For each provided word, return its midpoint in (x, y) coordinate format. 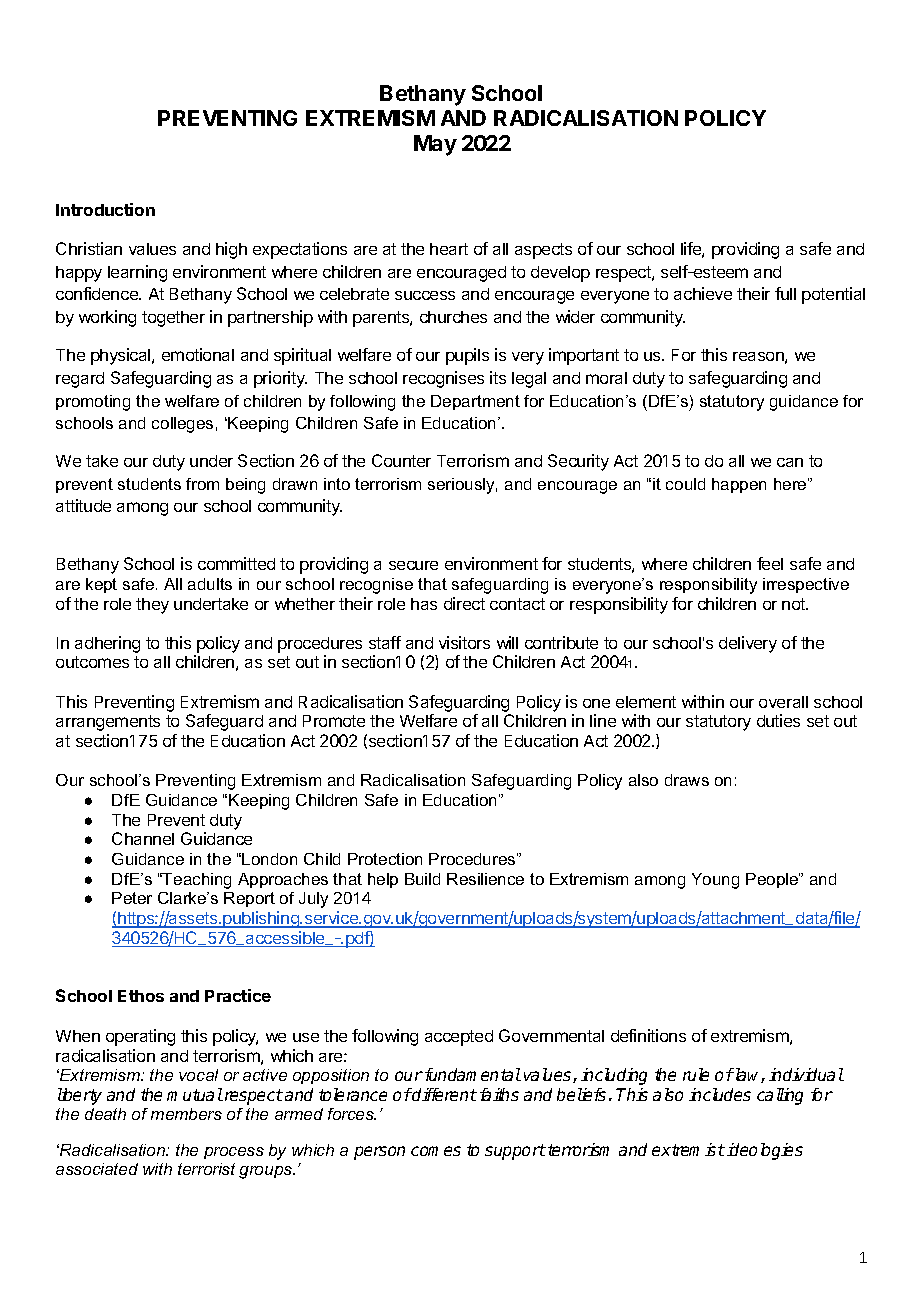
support (515, 1152)
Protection (385, 859)
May (435, 145)
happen (739, 485)
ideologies (765, 1151)
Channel (143, 838)
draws (687, 780)
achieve (703, 293)
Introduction (105, 209)
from (202, 484)
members (186, 1114)
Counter (401, 460)
